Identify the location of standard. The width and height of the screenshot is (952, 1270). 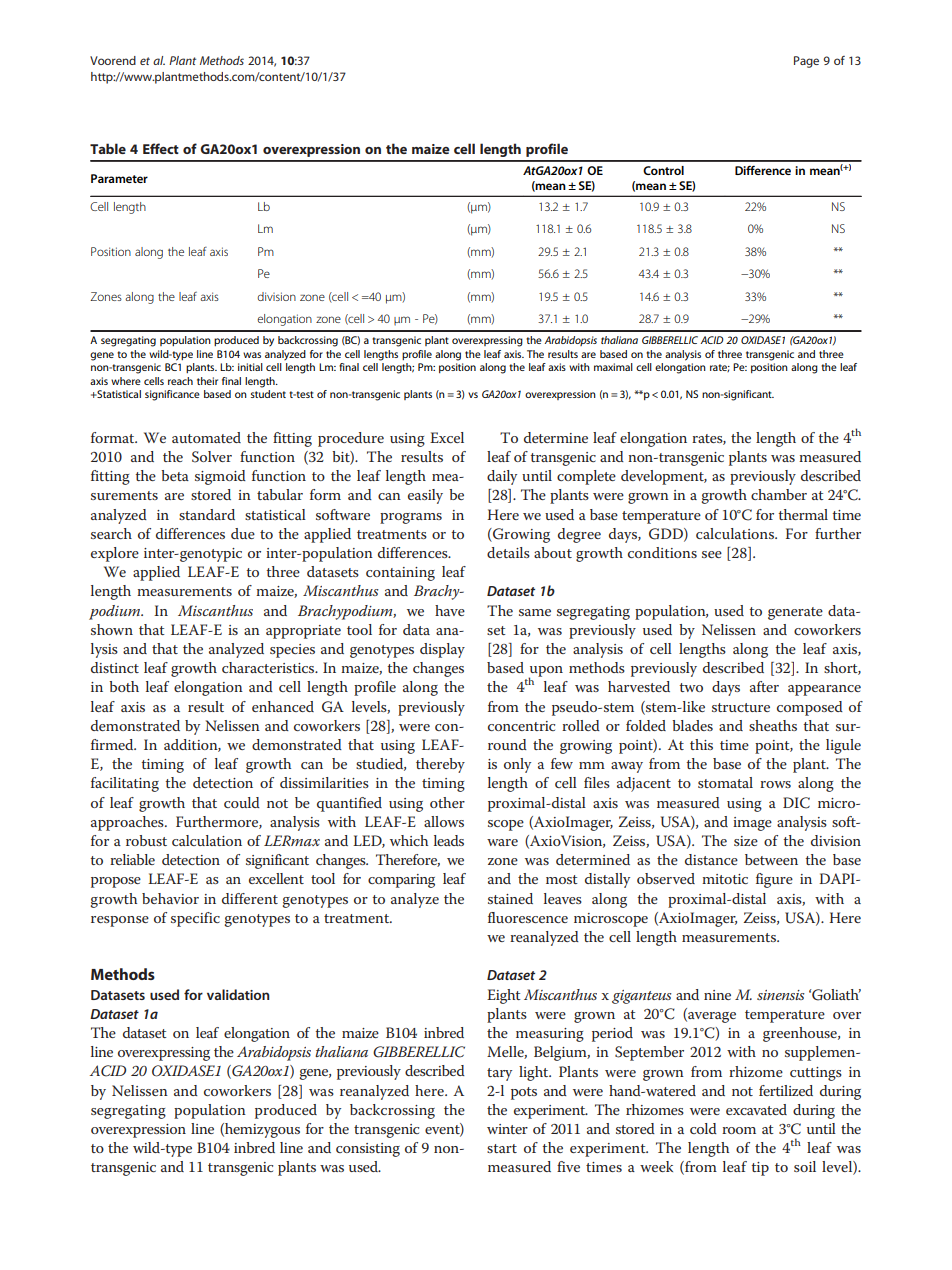
(207, 514).
